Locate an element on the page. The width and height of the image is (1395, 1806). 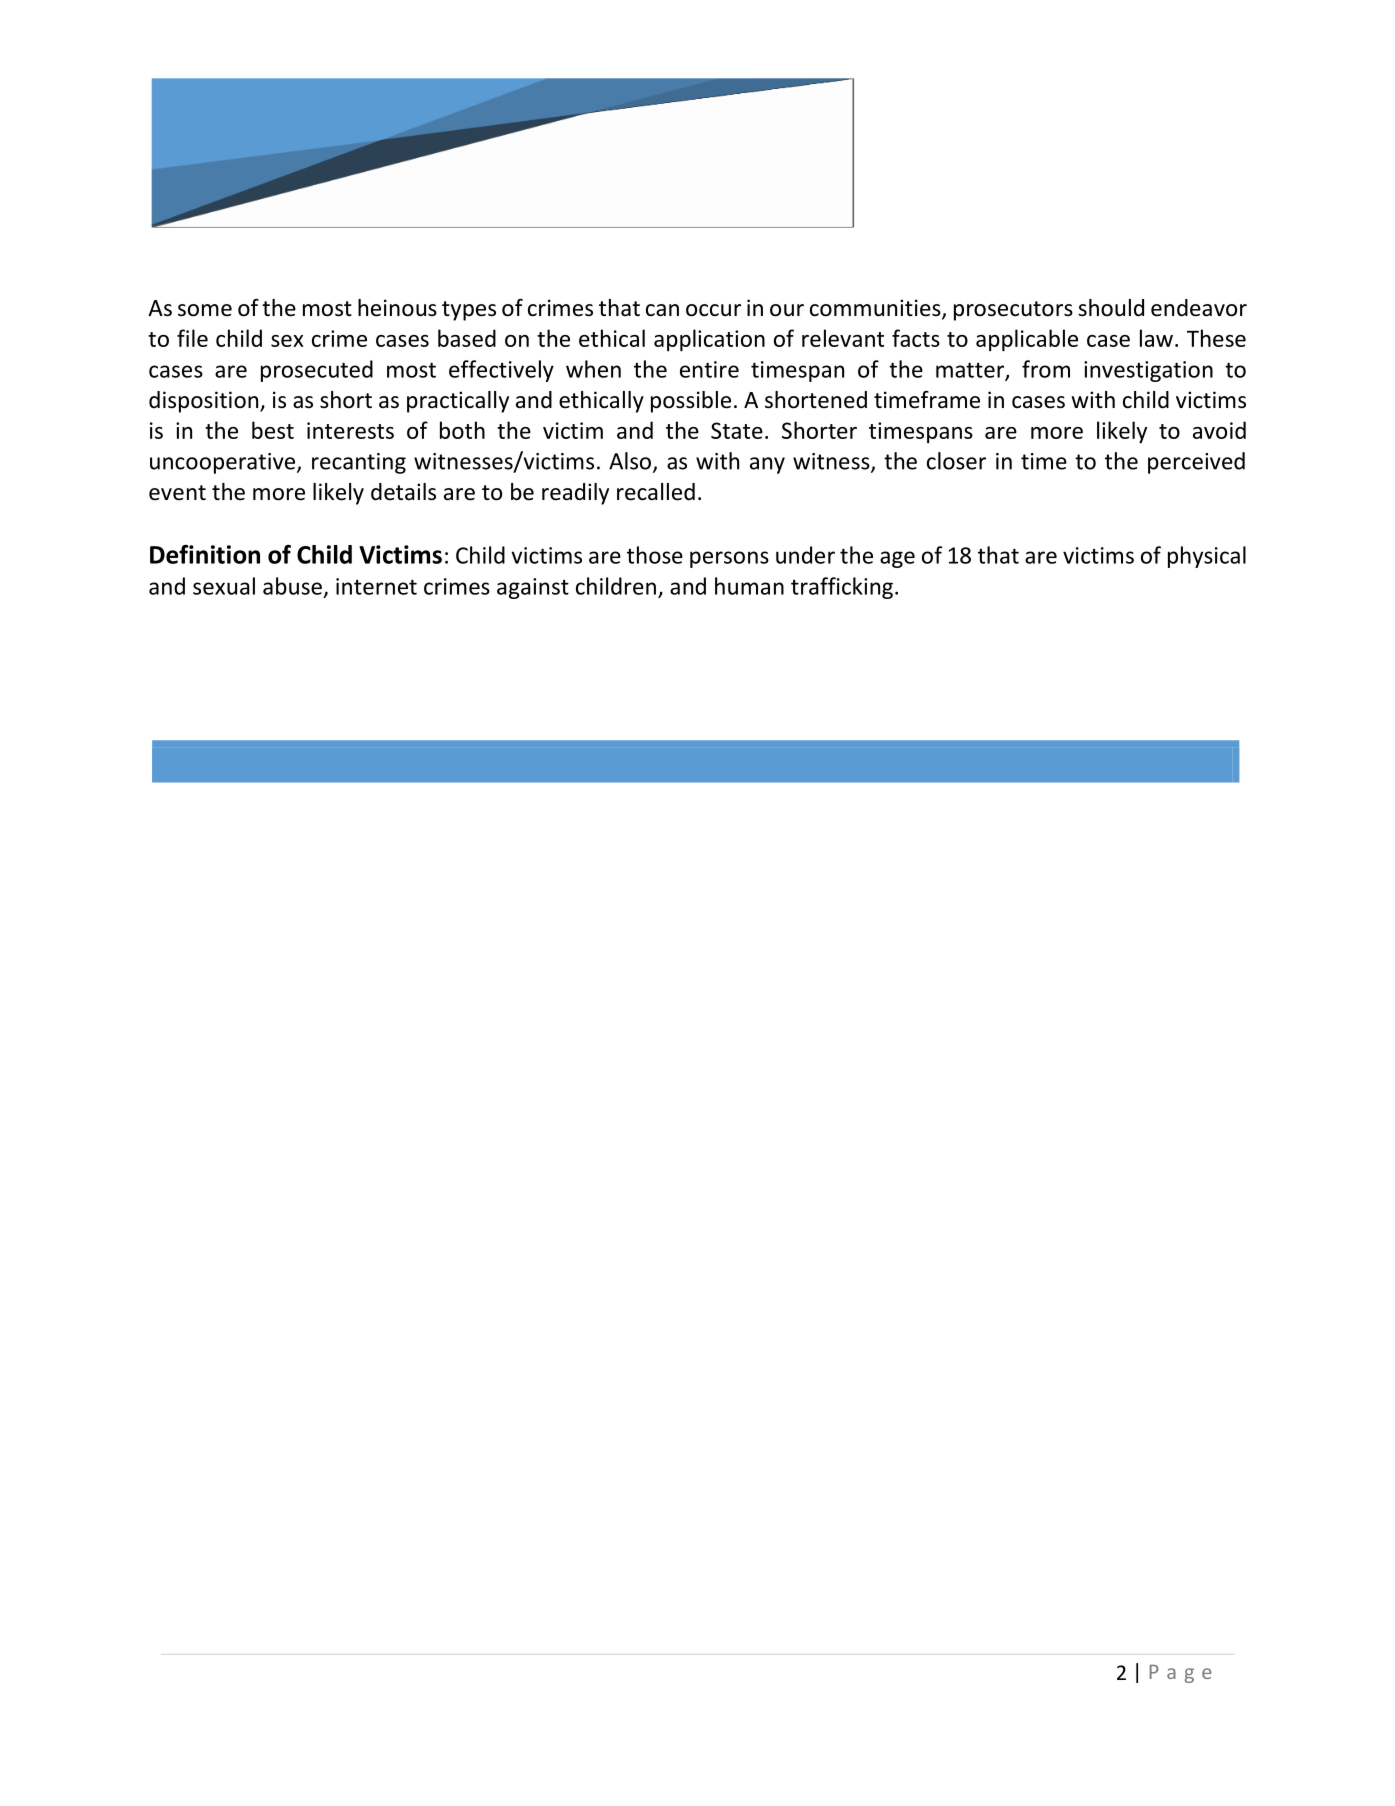
recalled is located at coordinates (656, 492).
